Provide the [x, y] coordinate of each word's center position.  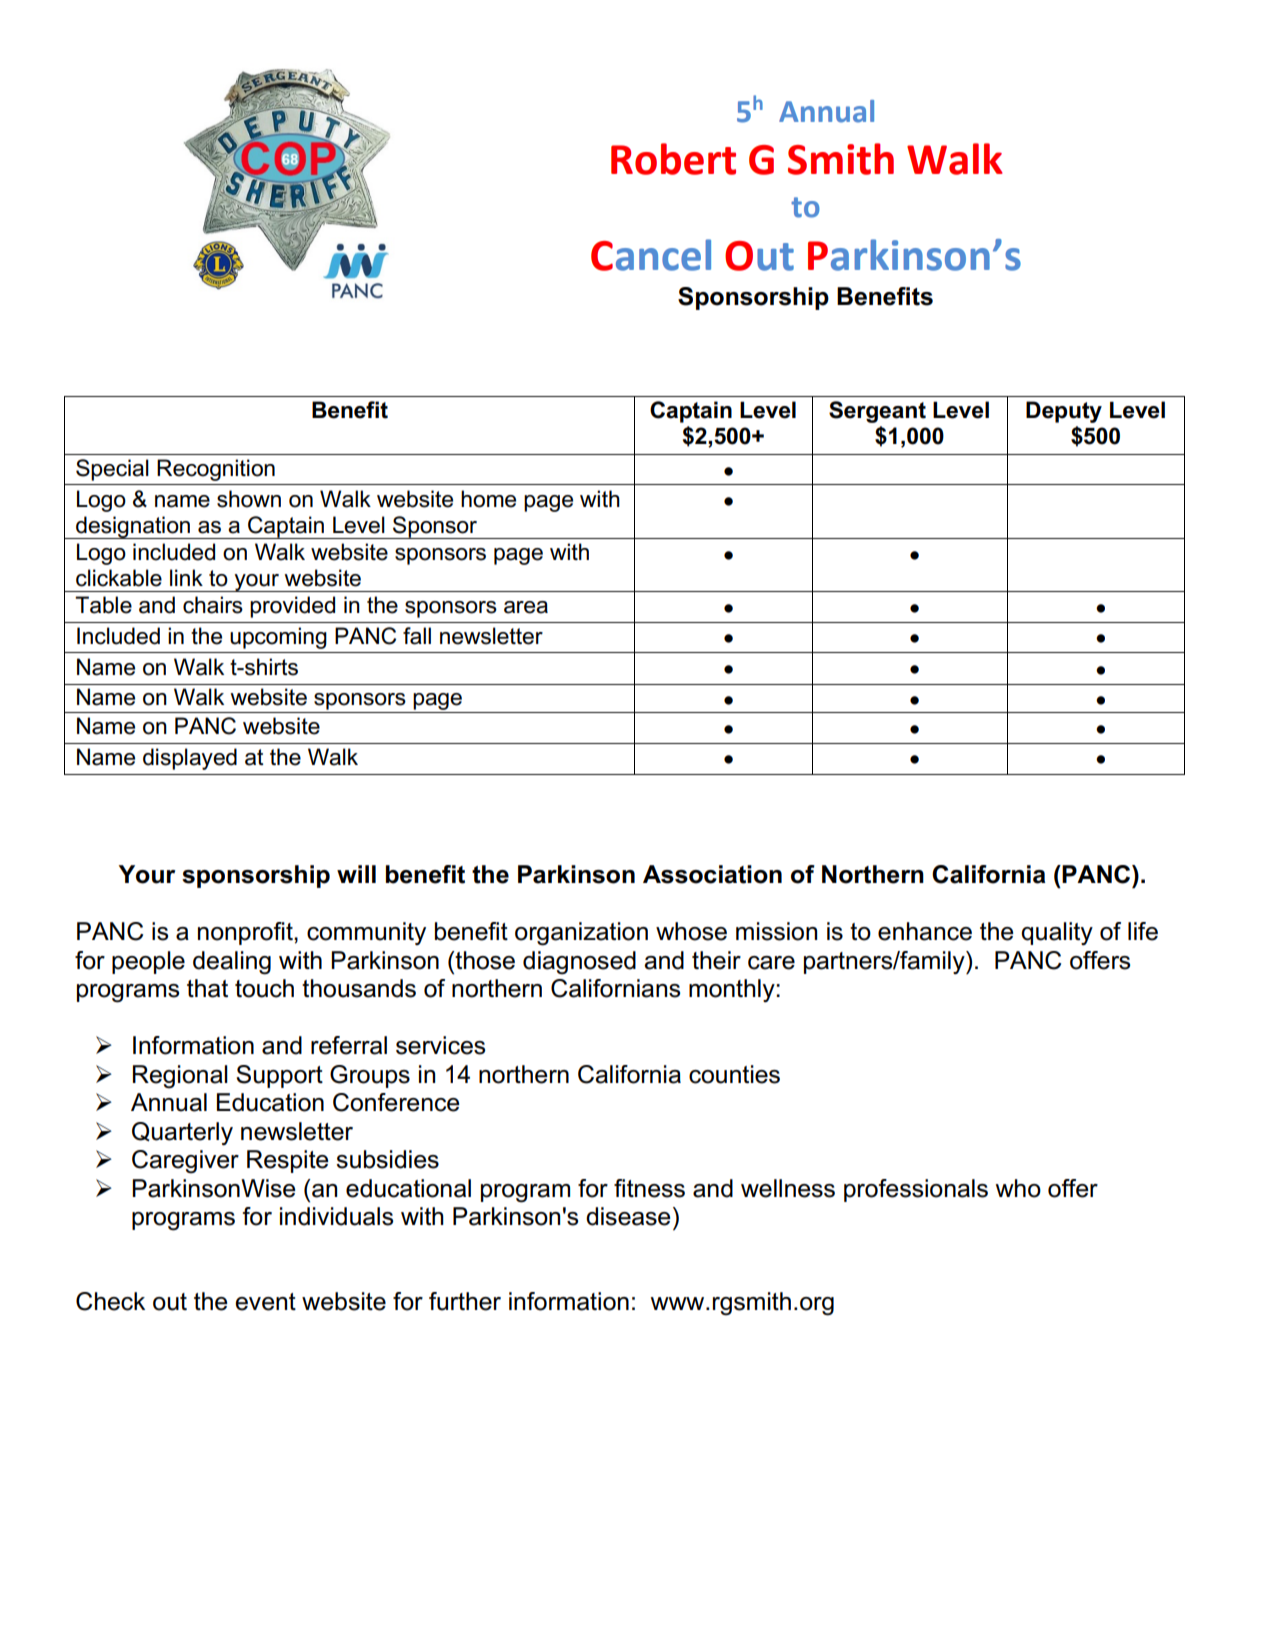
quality [1057, 933]
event [265, 1302]
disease [628, 1216]
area [526, 607]
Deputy [1064, 412]
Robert [673, 159]
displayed [190, 759]
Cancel [651, 255]
